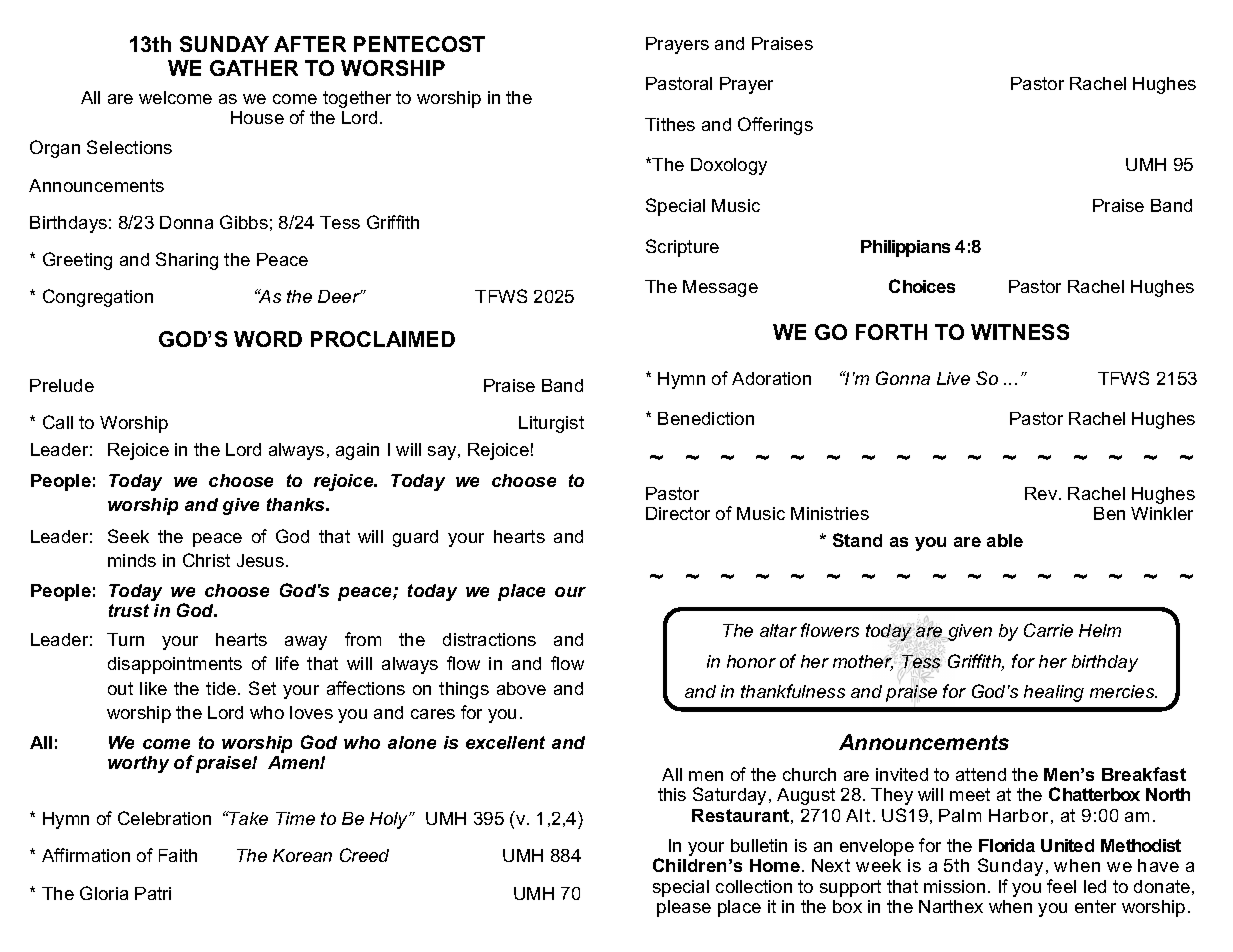 The height and width of the screenshot is (952, 1233). Describe the element at coordinates (129, 610) in the screenshot. I see `trust` at that location.
